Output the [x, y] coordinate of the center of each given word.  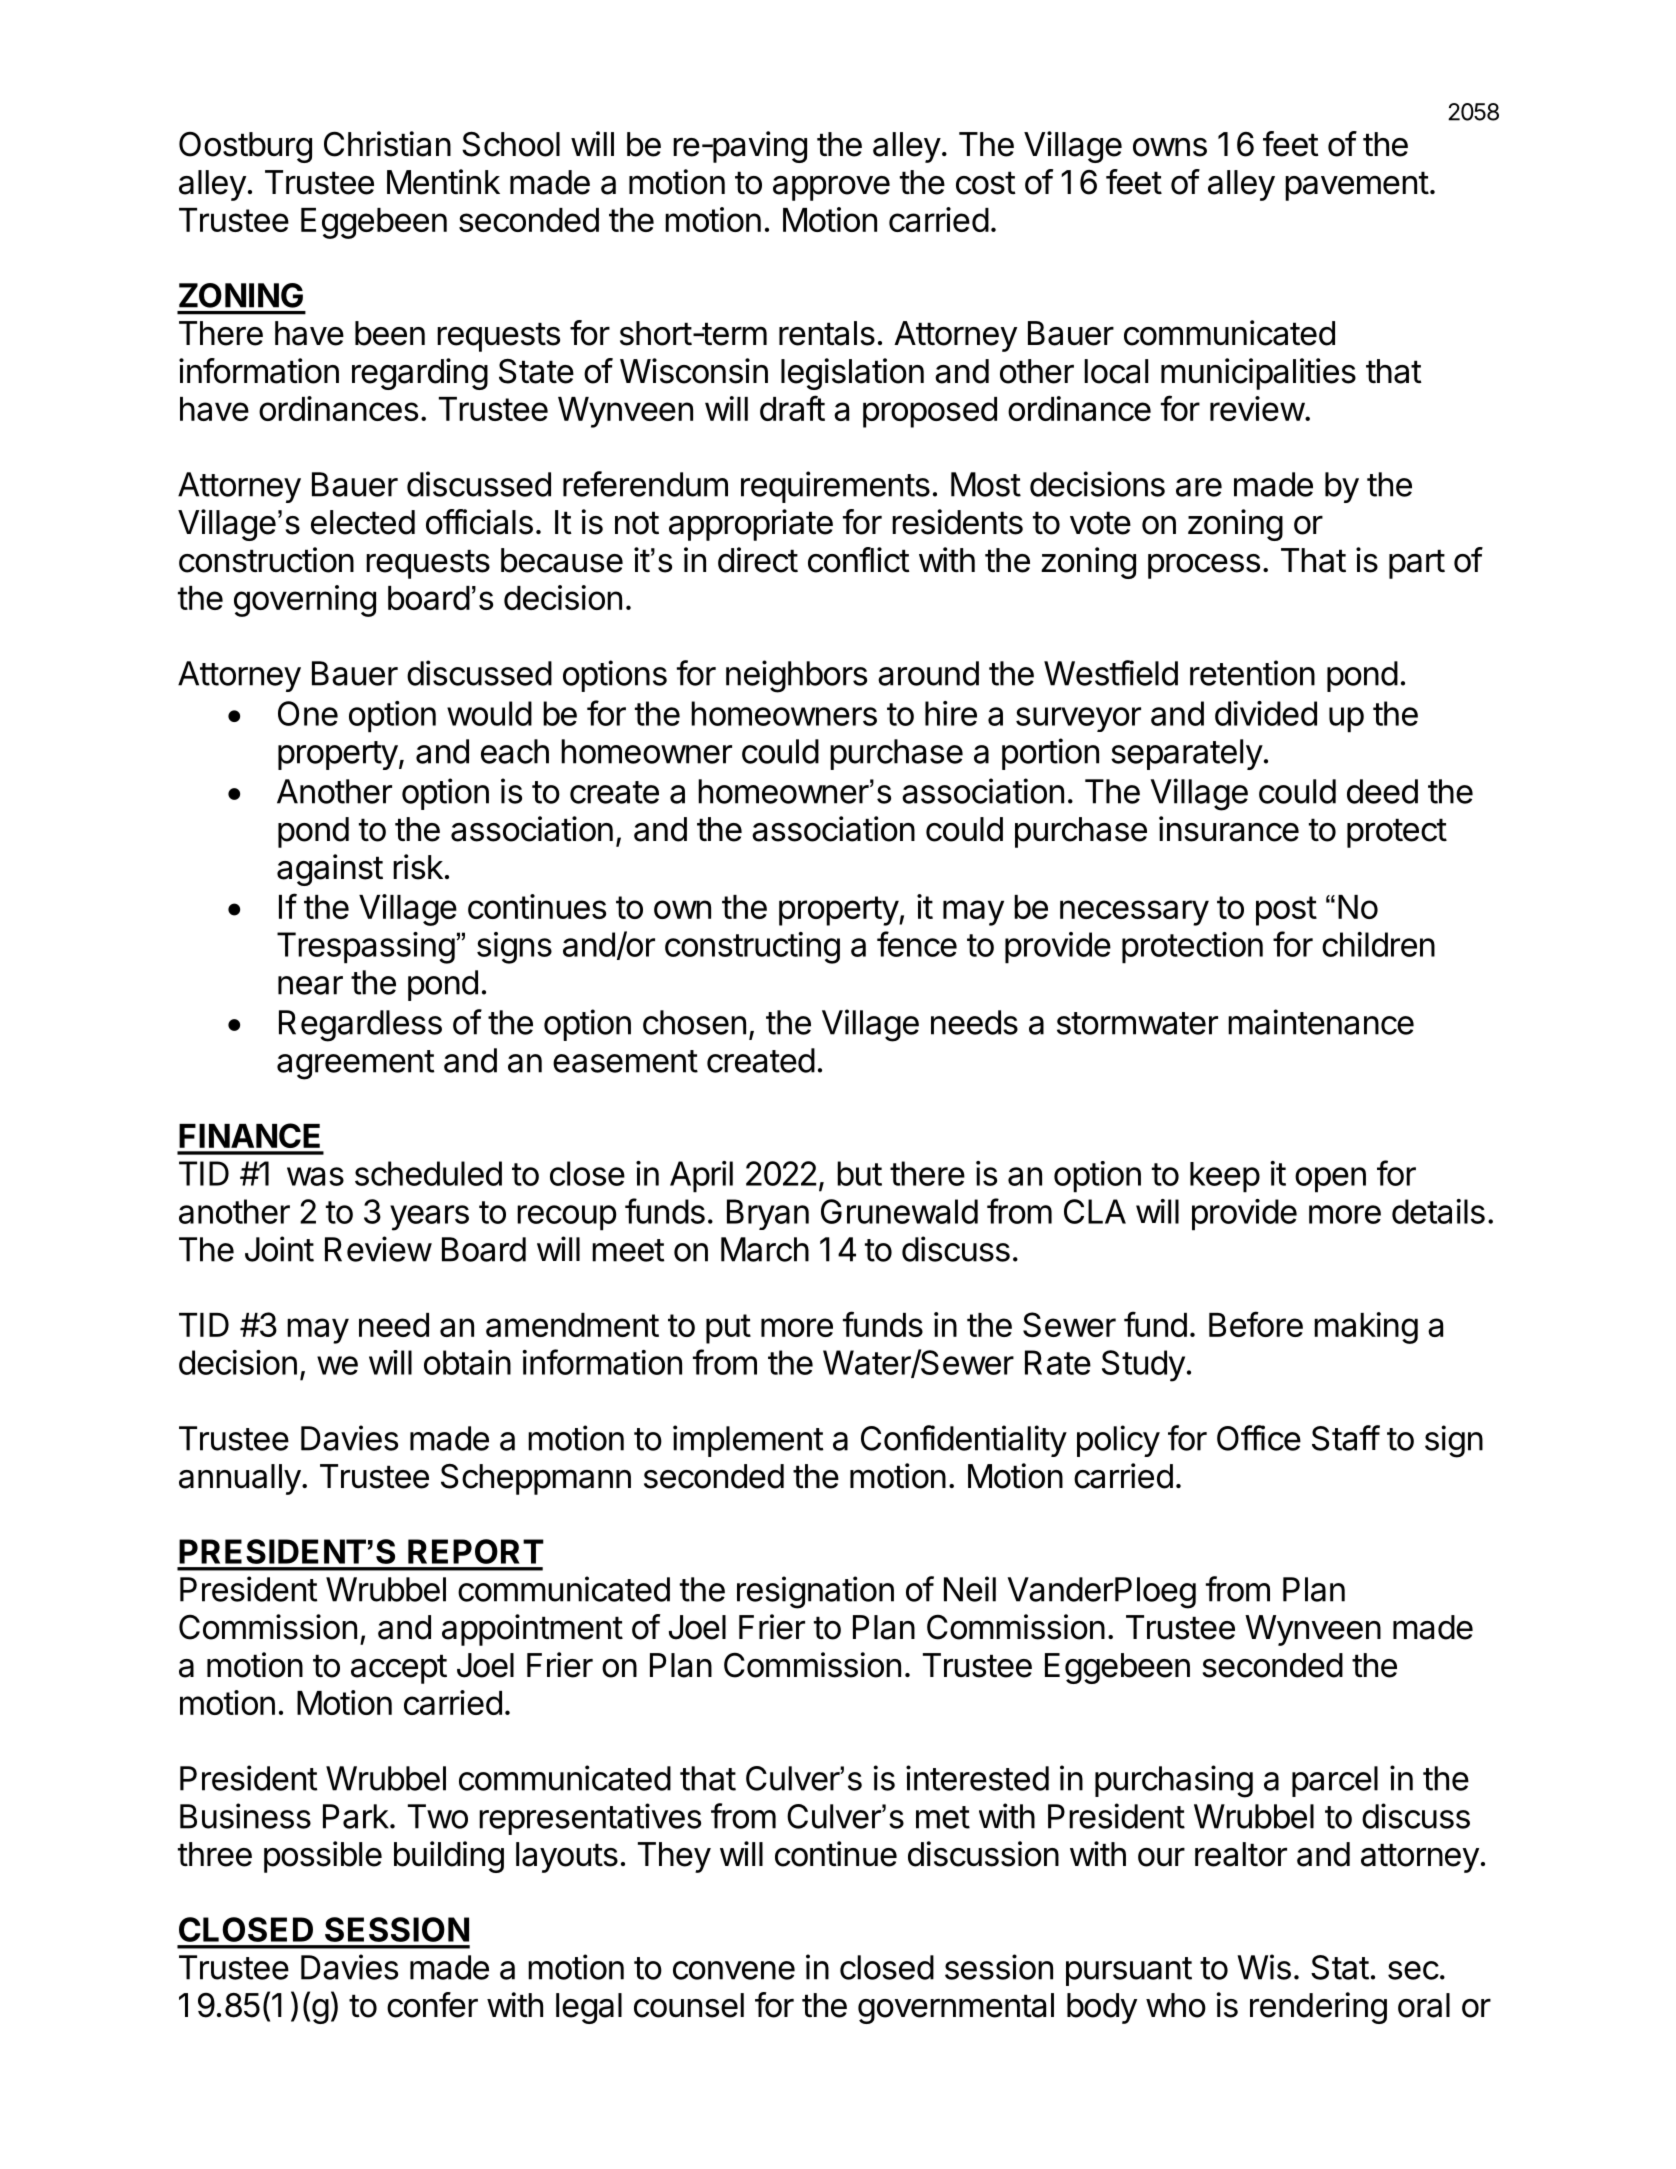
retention [1252, 673]
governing [305, 601]
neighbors [796, 676]
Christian [387, 144]
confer [432, 2005]
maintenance [1321, 1022]
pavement [1357, 186]
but [859, 1173]
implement [748, 1441]
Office [1259, 1438]
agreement [355, 1065]
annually [240, 1479]
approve [831, 188]
